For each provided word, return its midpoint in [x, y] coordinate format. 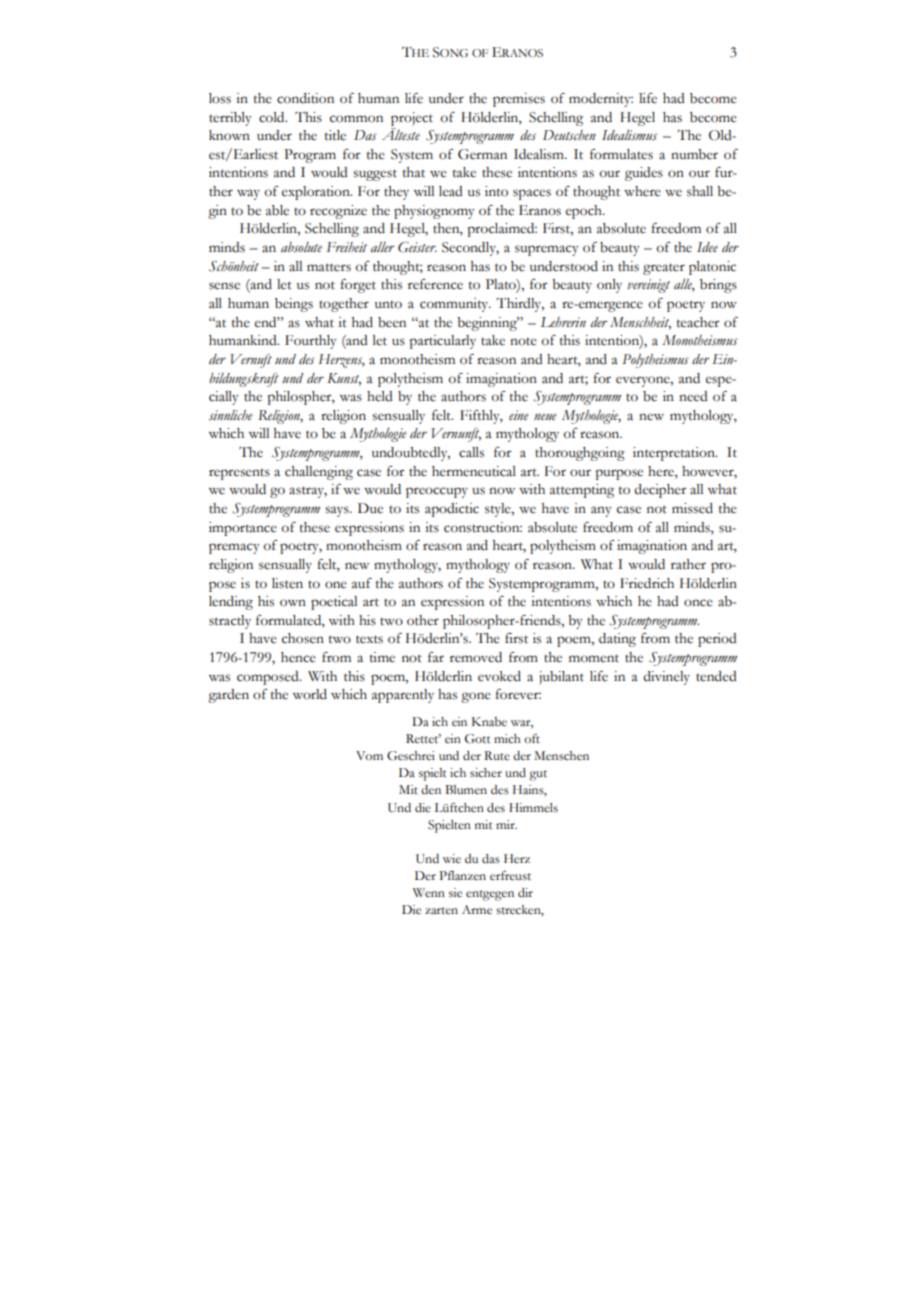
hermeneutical [474, 471]
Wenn [429, 892]
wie [452, 859]
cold [273, 117]
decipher [660, 491]
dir [525, 892]
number [694, 154]
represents [239, 474]
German [482, 154]
